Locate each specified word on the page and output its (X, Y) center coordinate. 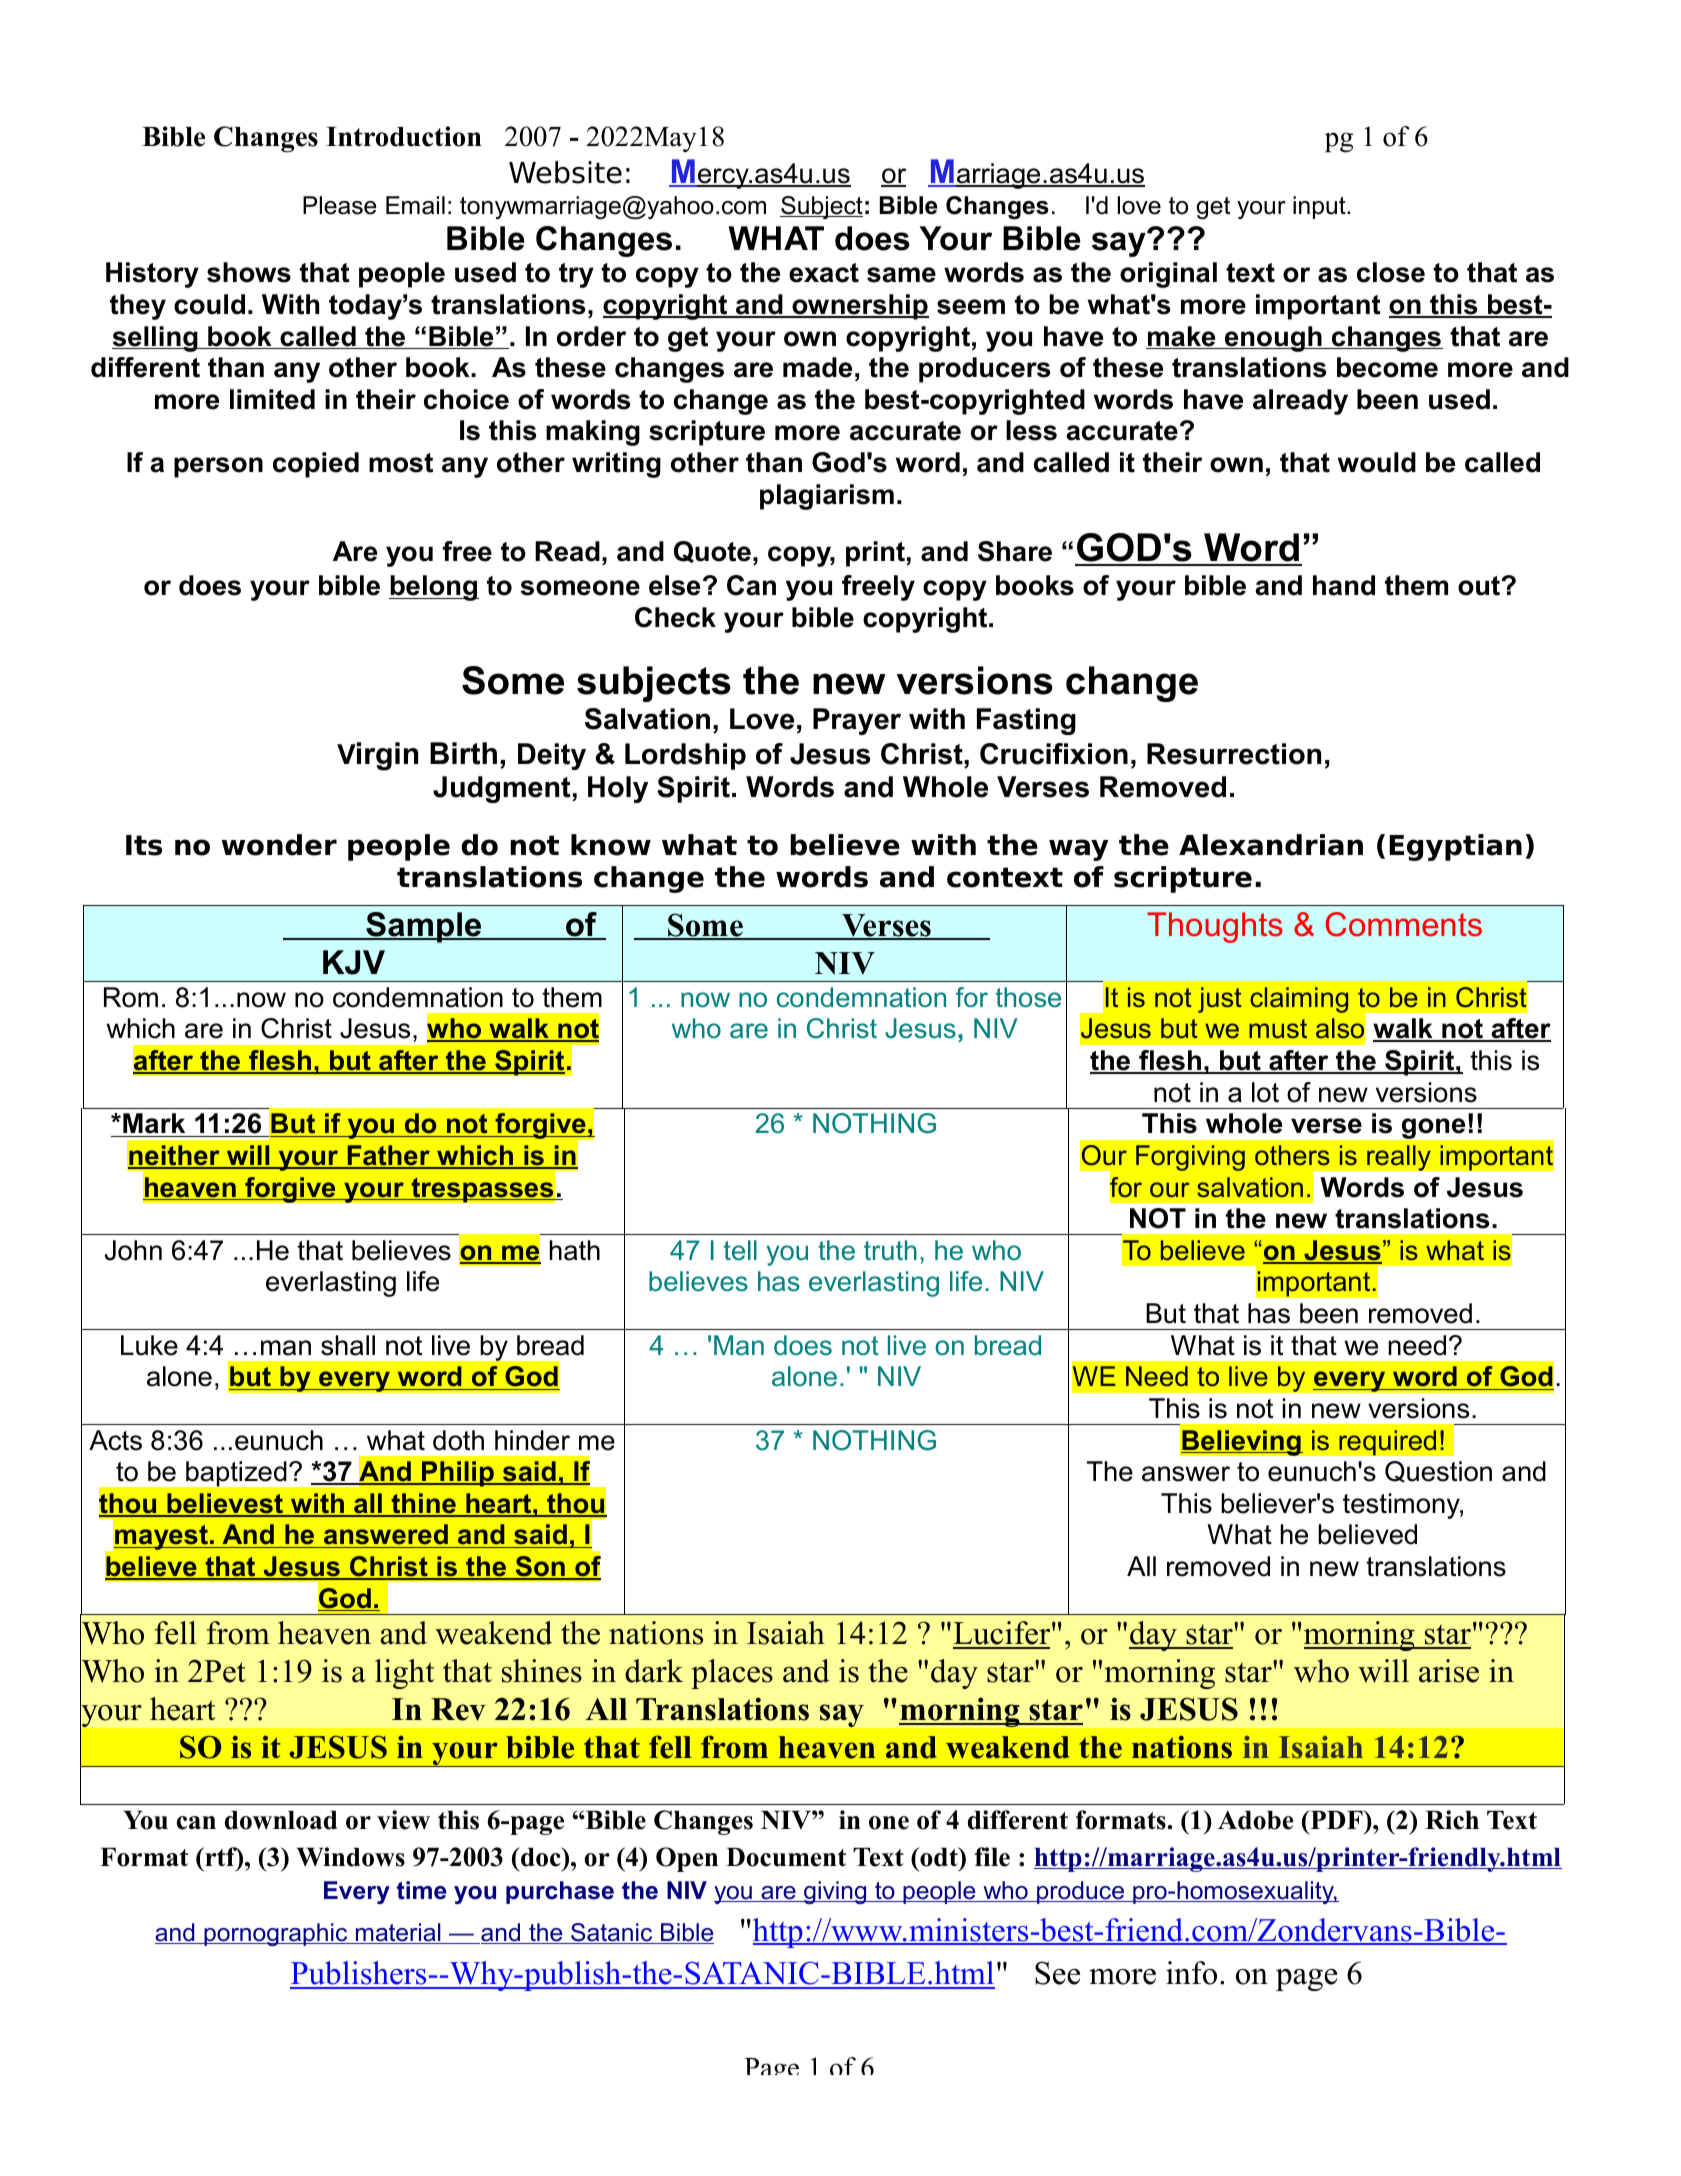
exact (824, 273)
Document (786, 1857)
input (1320, 207)
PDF (1336, 1819)
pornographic (276, 1934)
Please (340, 205)
